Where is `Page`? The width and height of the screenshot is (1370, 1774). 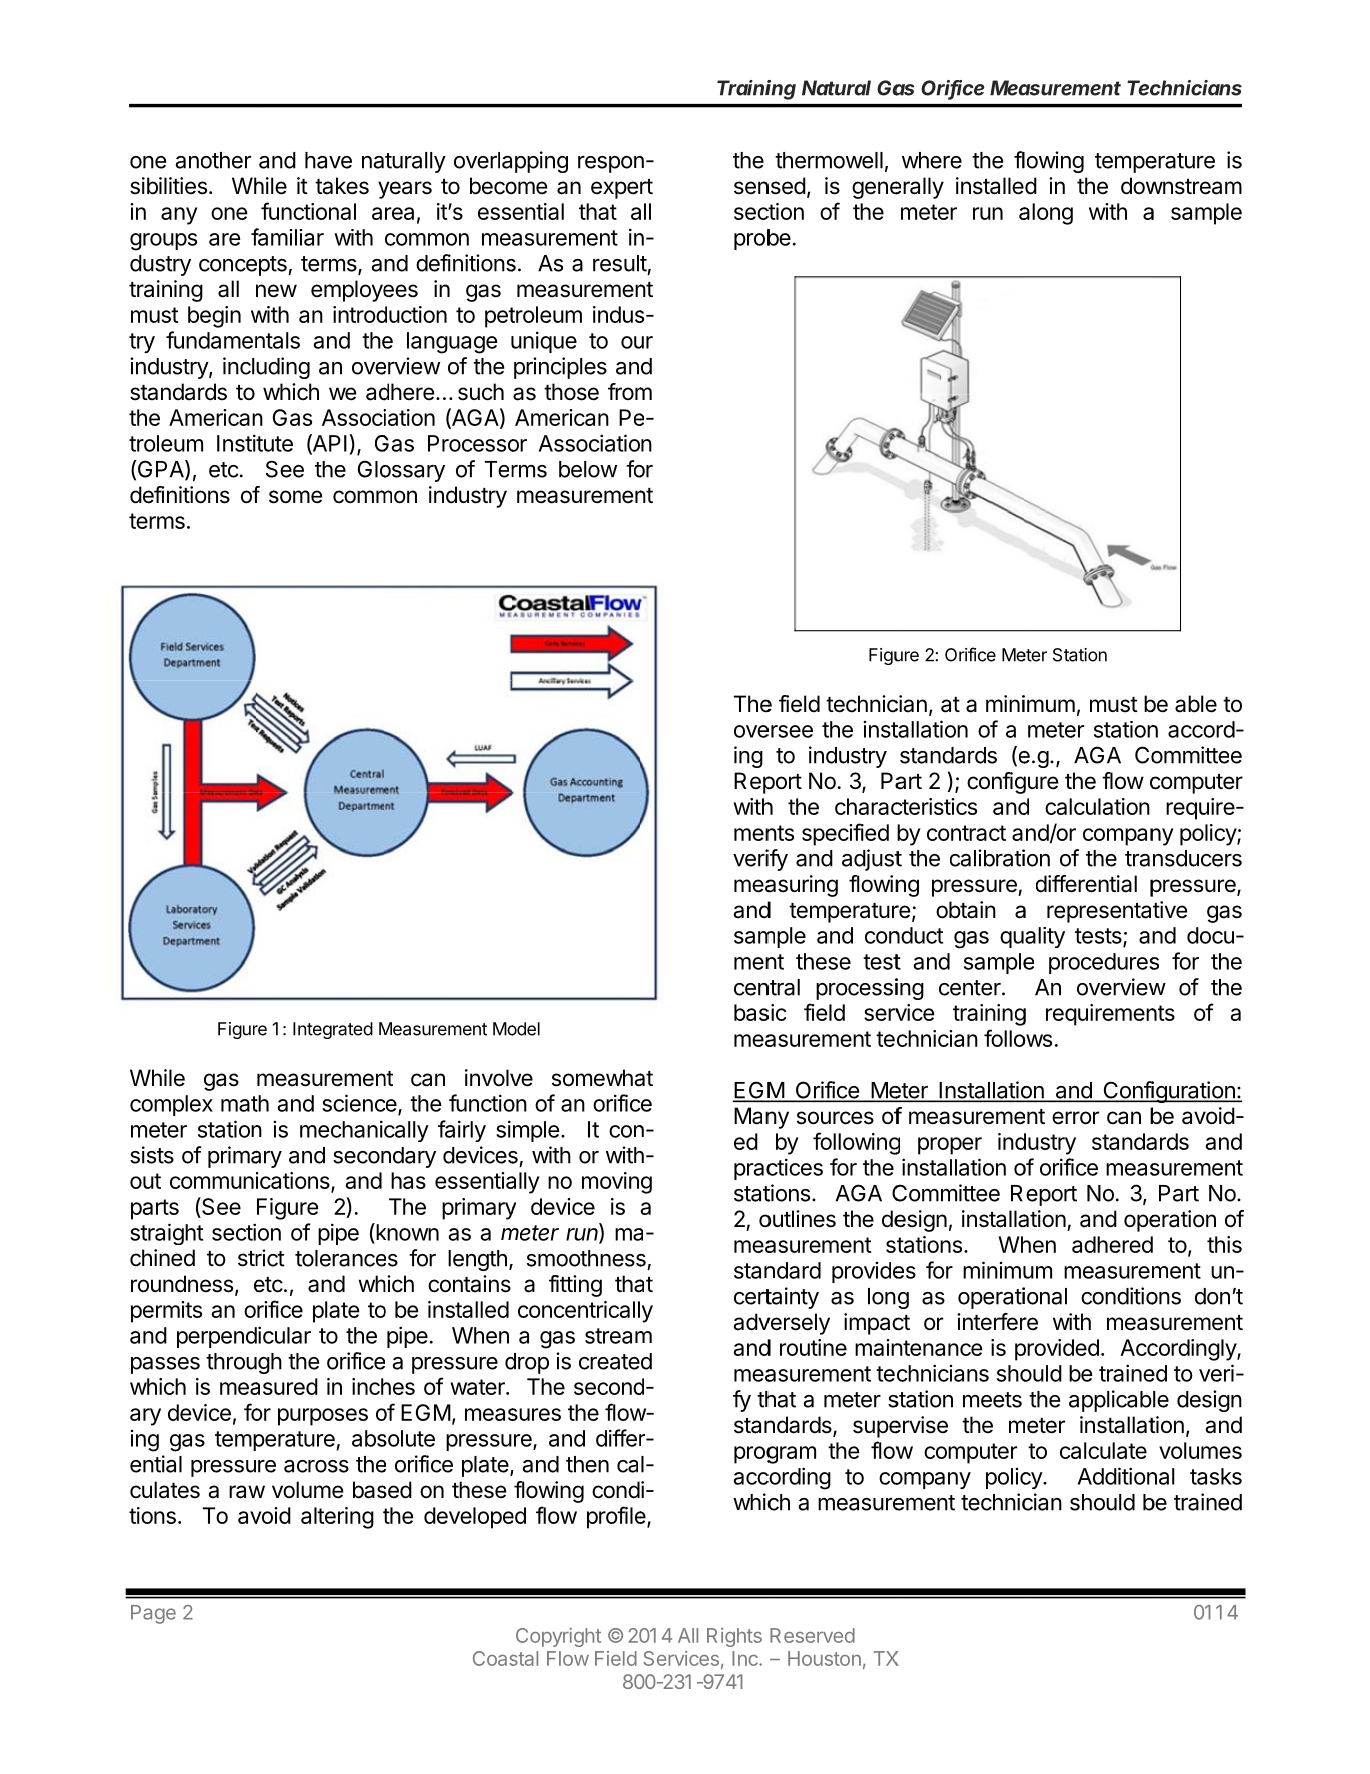 Page is located at coordinates (153, 1614).
